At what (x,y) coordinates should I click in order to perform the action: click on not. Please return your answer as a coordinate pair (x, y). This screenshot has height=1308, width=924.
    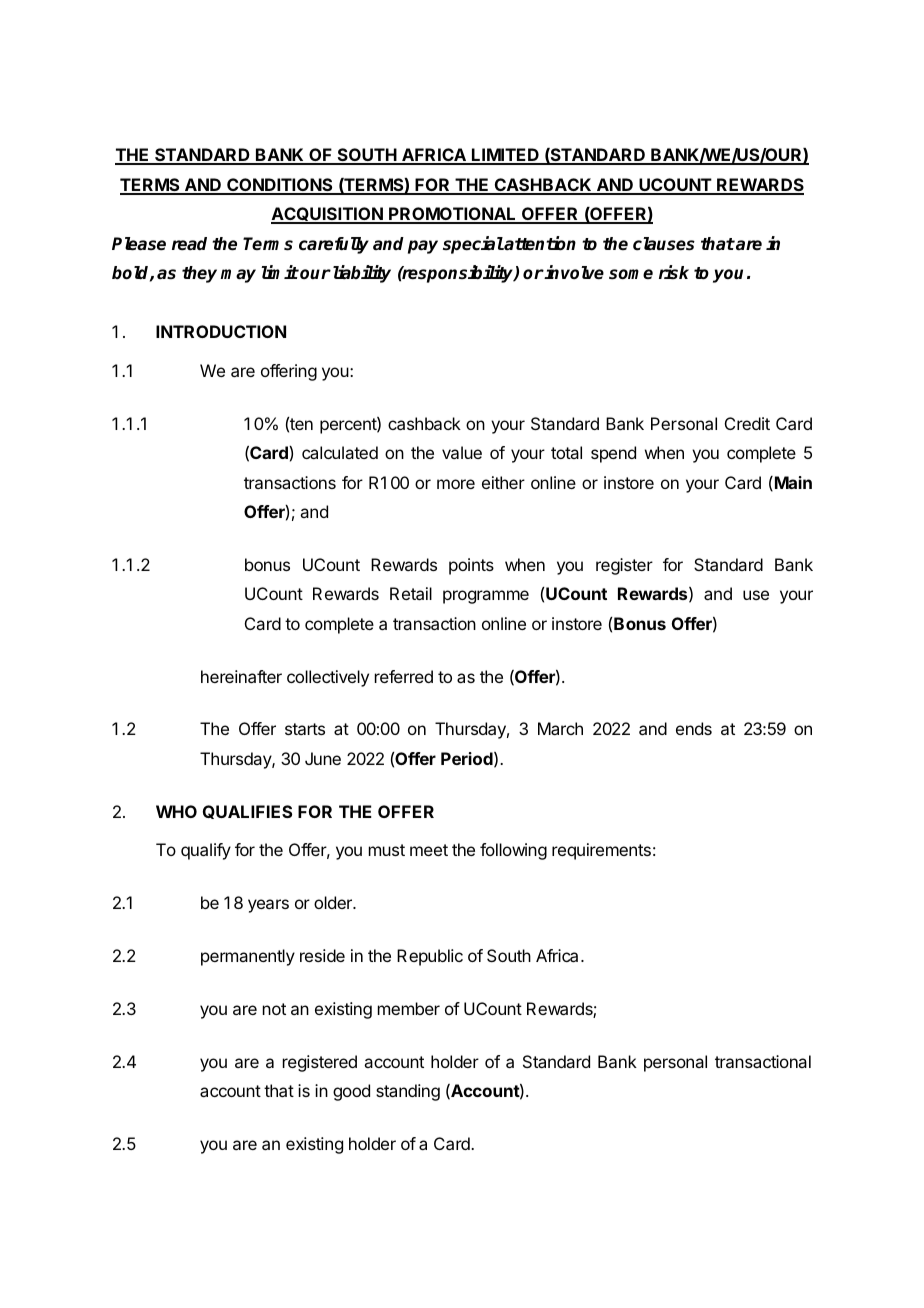
    Looking at the image, I should click on (274, 1009).
